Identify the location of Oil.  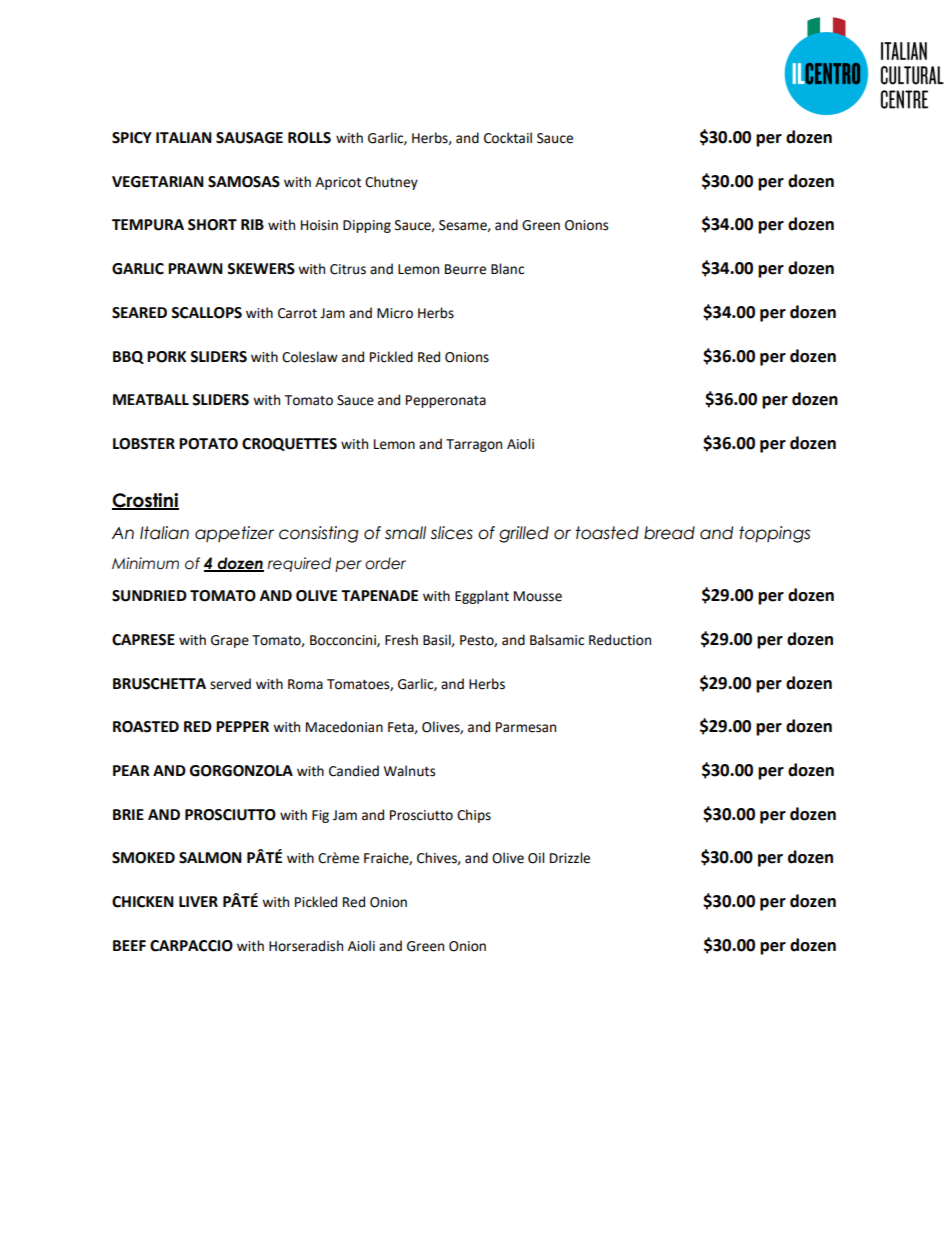
(536, 858).
